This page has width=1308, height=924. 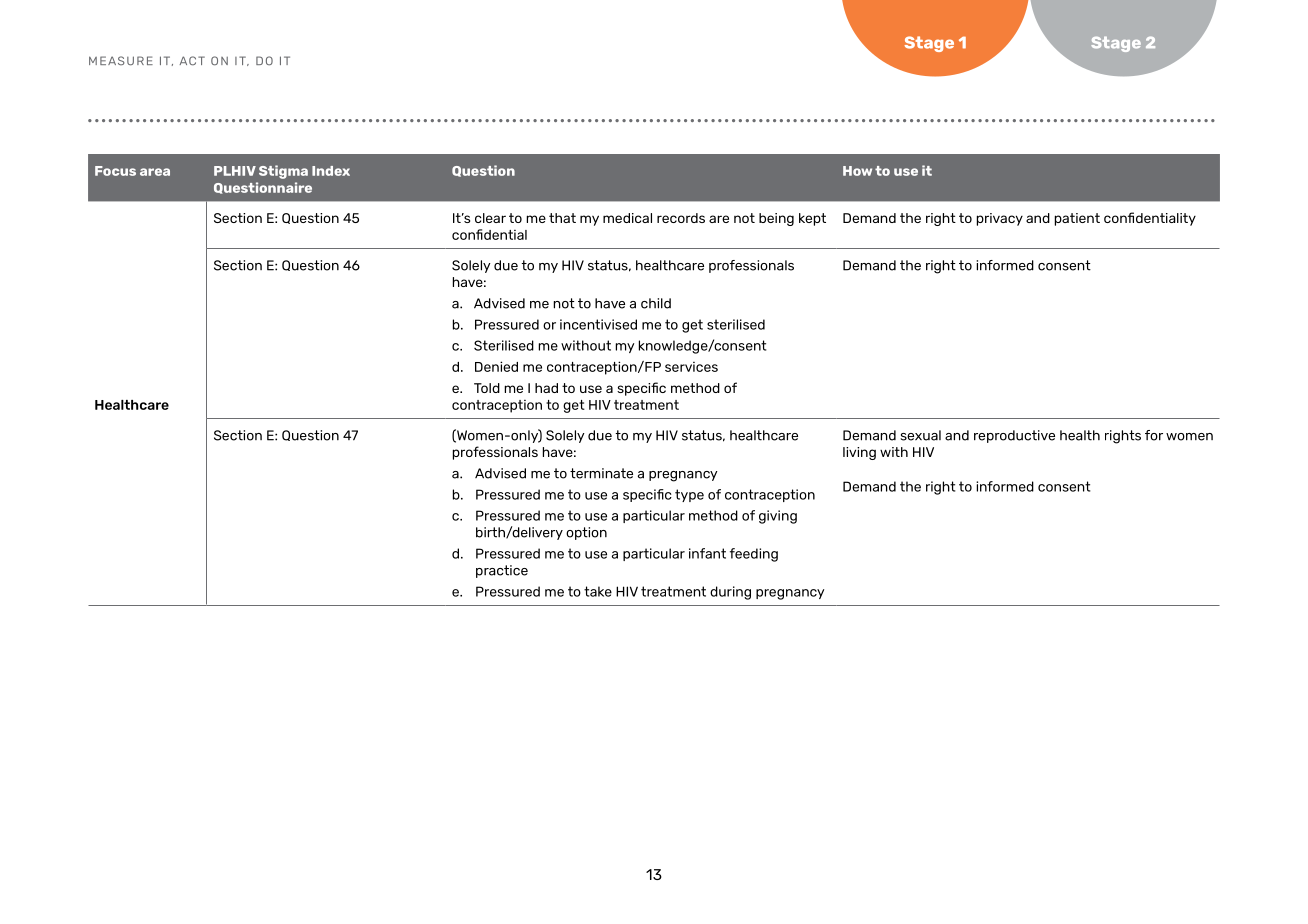 I want to click on had, so click(x=546, y=388).
